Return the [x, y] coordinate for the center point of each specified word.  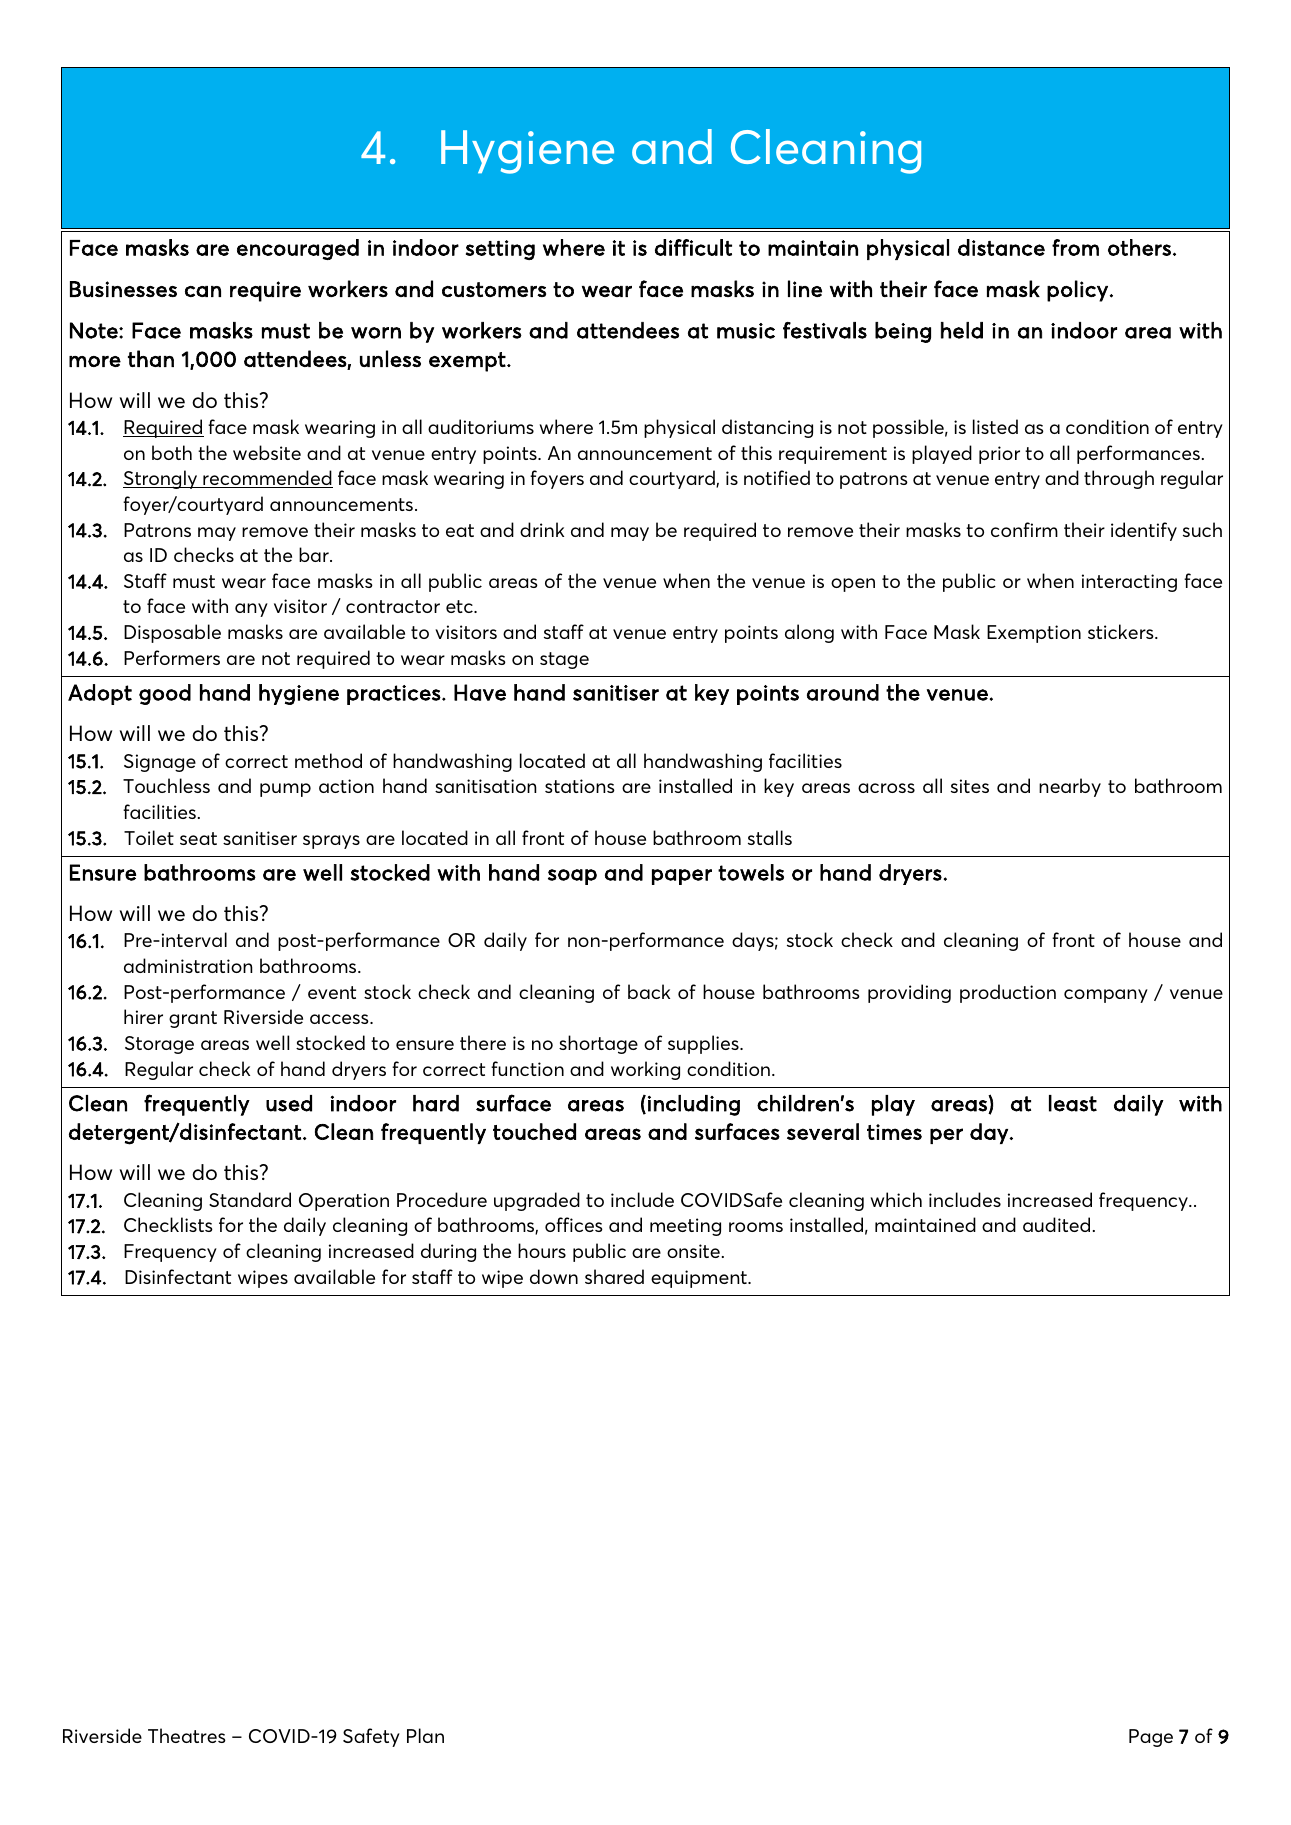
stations [580, 786]
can [203, 291]
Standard [250, 1199]
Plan [425, 1735]
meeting [685, 1227]
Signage [160, 763]
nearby [1070, 787]
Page [1151, 1738]
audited [1056, 1224]
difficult [693, 247]
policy [1077, 291]
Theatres [187, 1735]
